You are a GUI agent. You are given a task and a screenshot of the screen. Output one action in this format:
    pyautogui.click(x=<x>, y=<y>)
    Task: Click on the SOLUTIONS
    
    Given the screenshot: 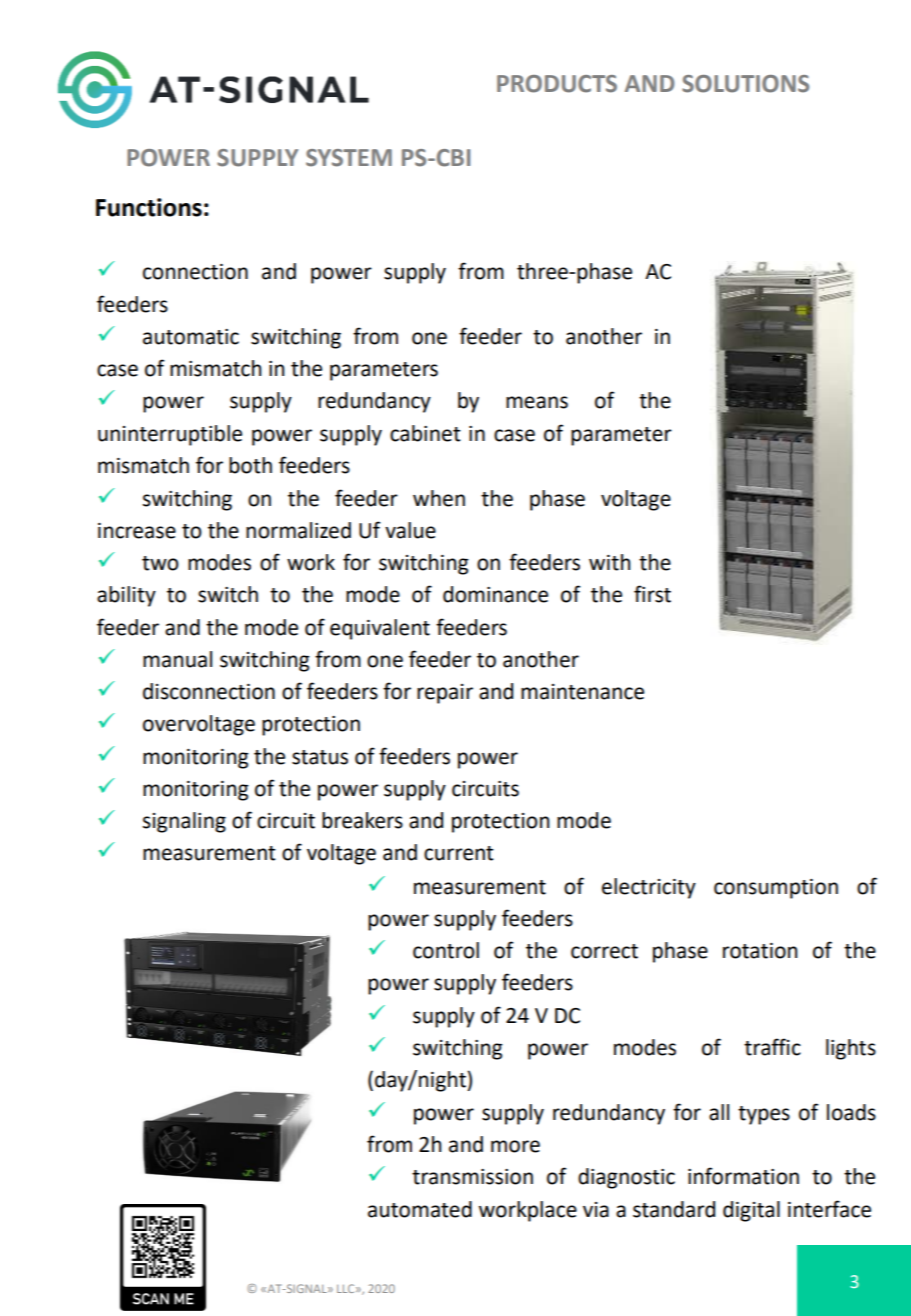 What is the action you would take?
    pyautogui.click(x=745, y=84)
